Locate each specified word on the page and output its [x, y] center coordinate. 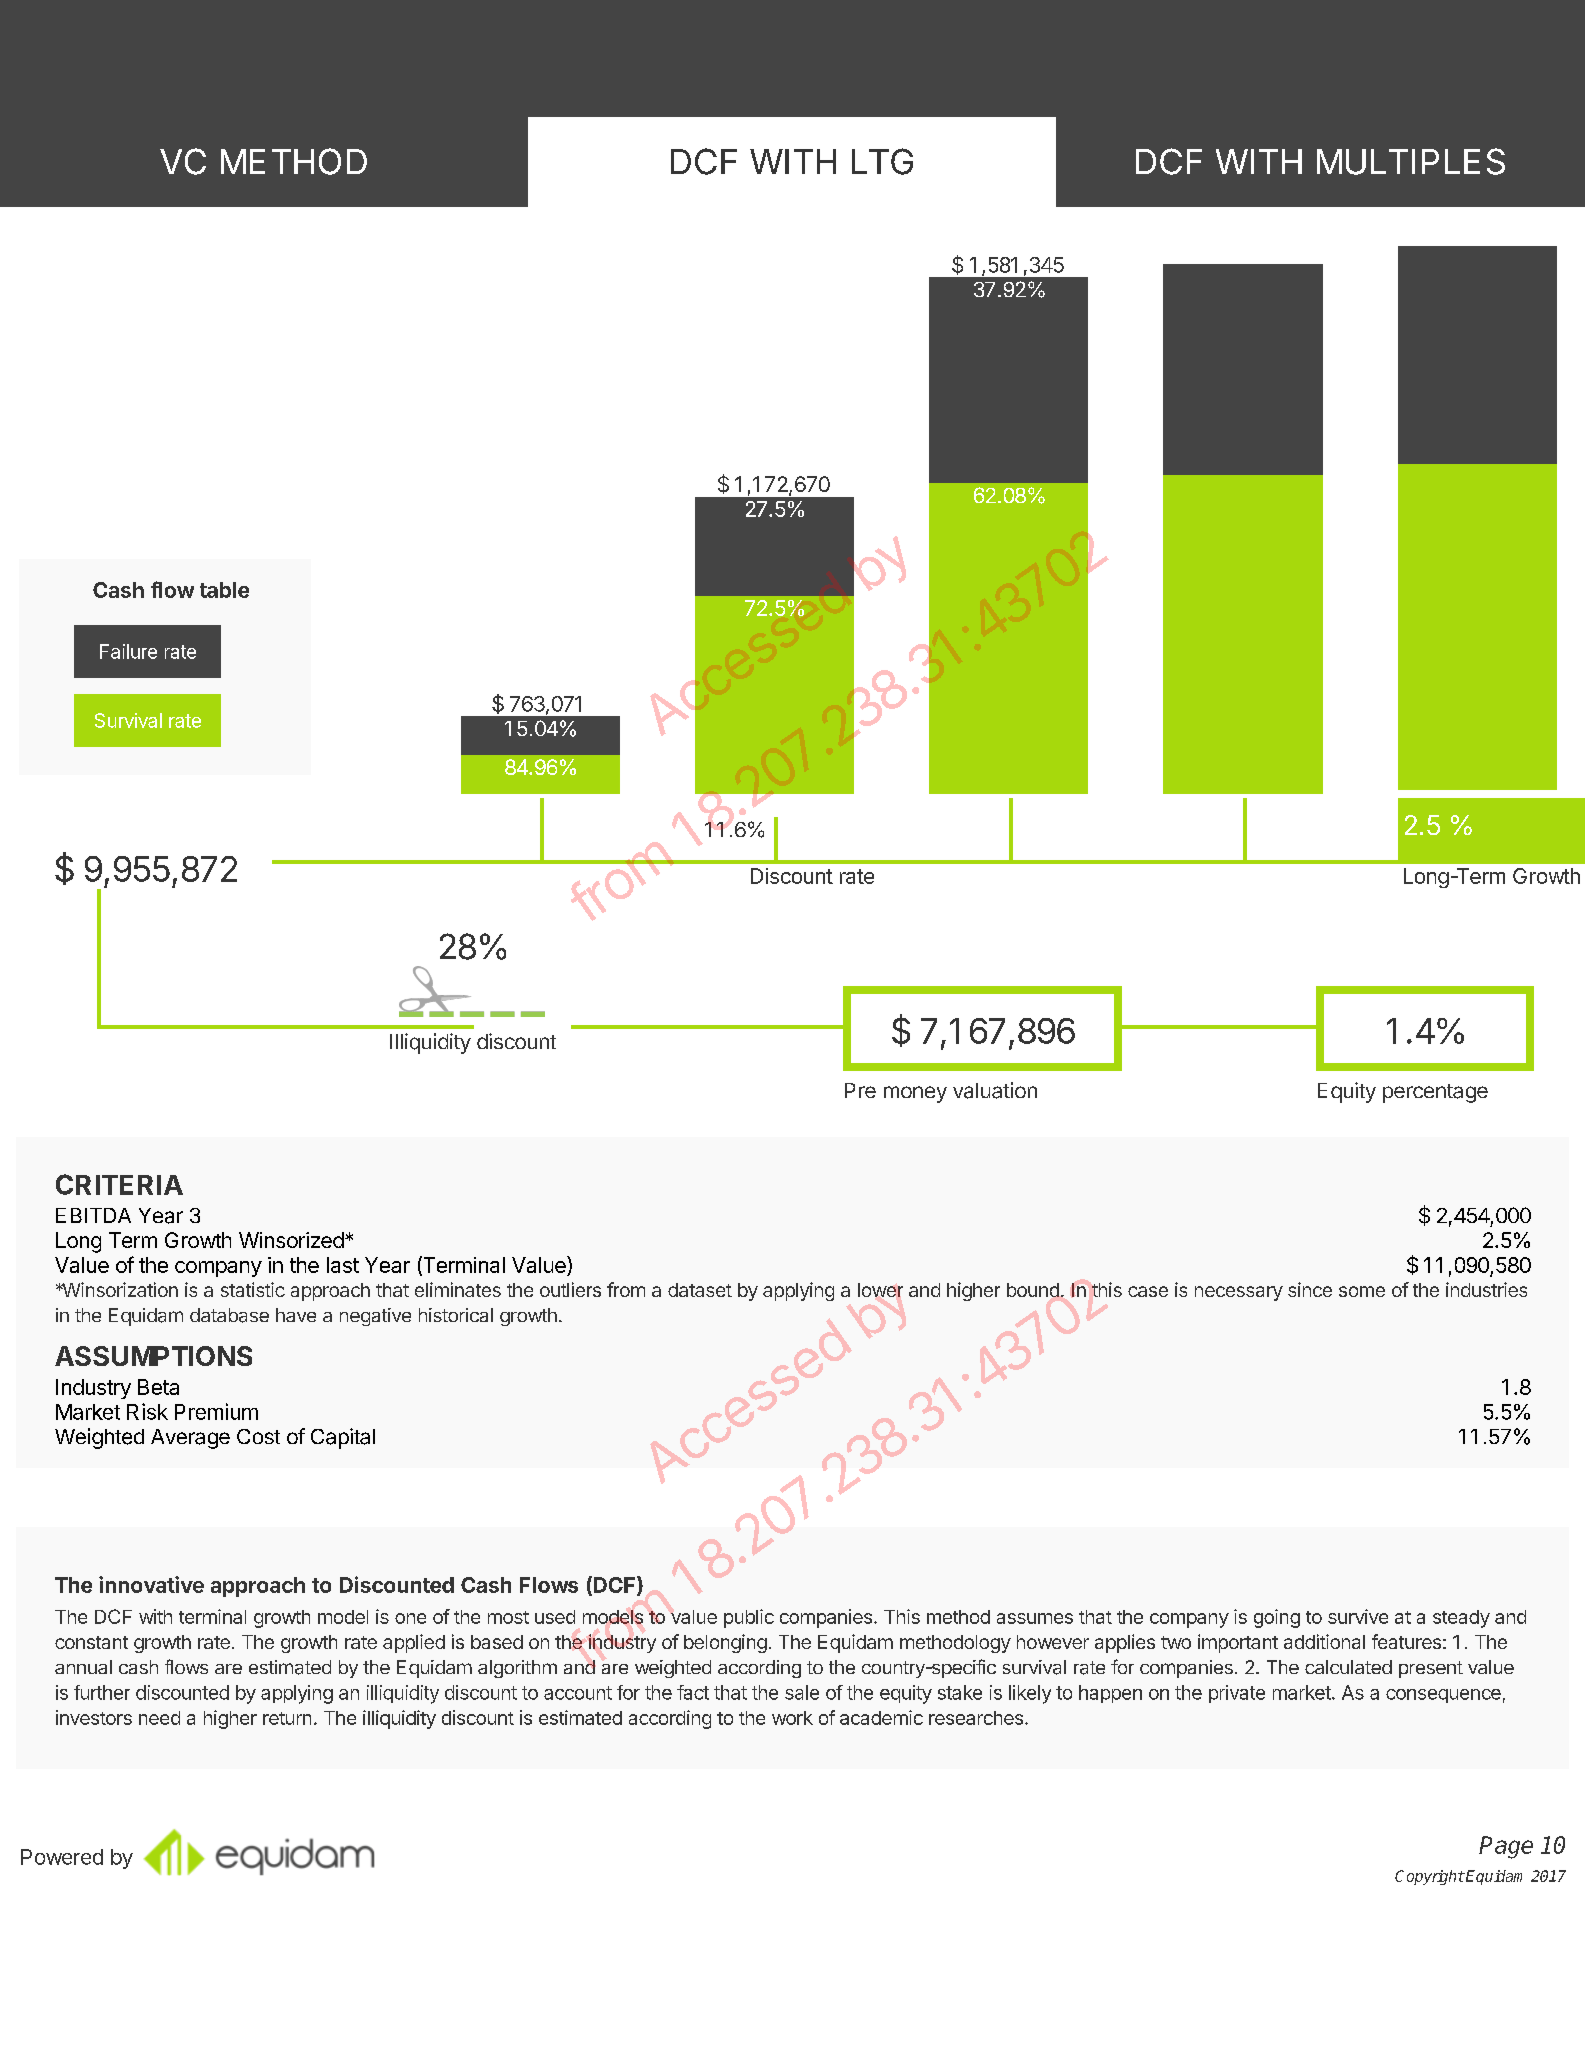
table [224, 590]
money [915, 1094]
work [792, 1718]
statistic [253, 1289]
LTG [882, 161]
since [1310, 1289]
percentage [1435, 1093]
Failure [128, 651]
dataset [700, 1290]
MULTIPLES [1411, 161]
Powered [62, 1857]
